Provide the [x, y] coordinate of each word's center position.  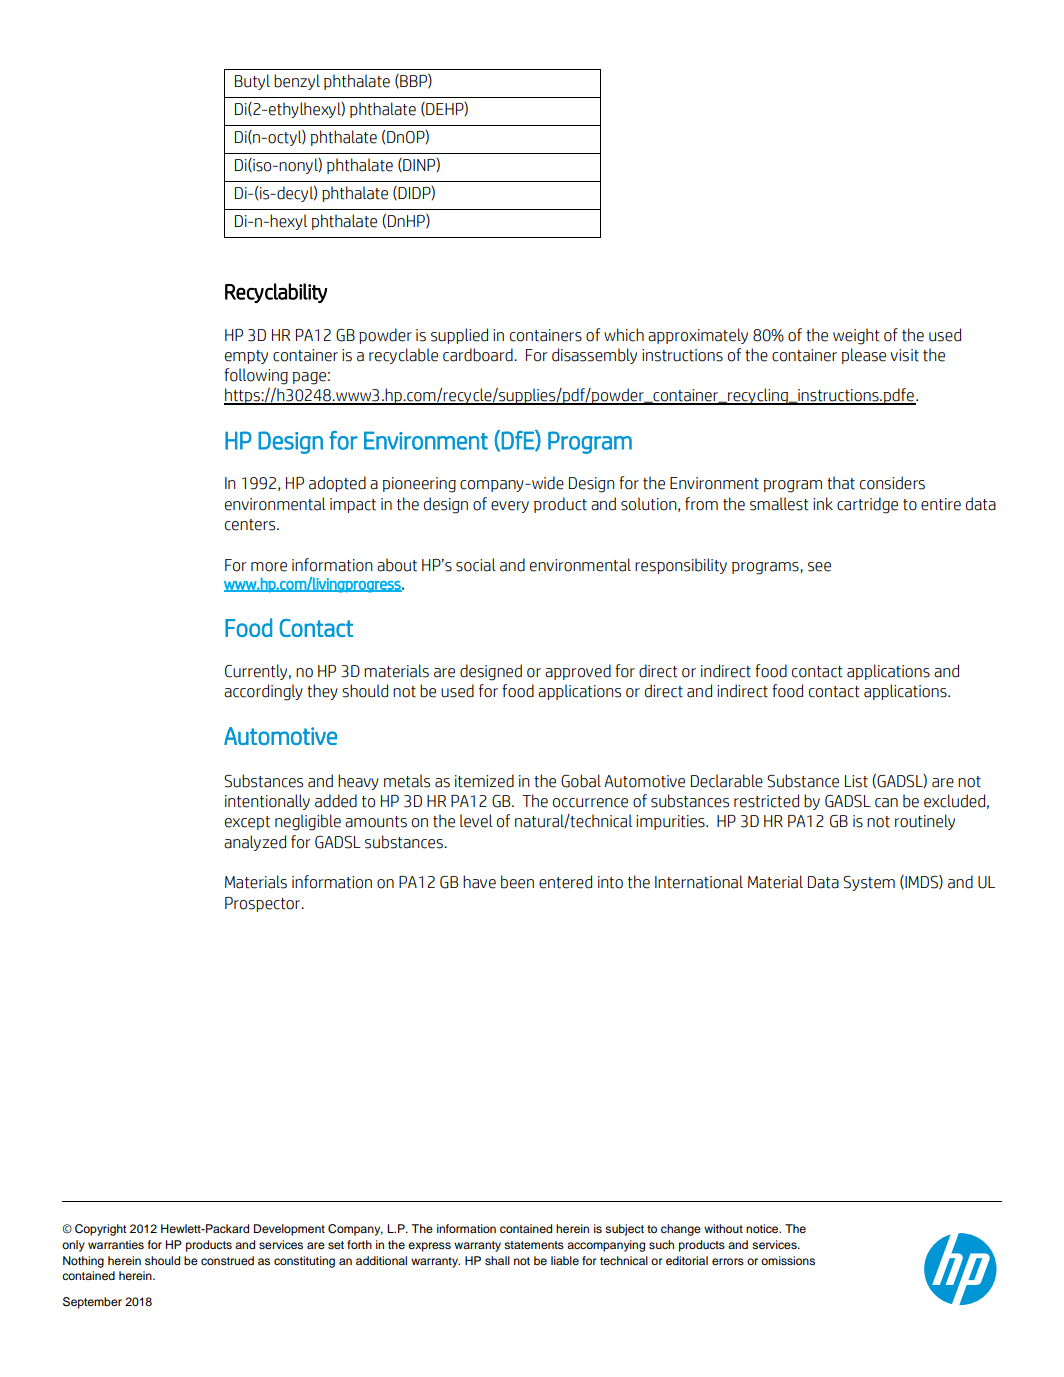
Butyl [252, 82]
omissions [788, 1260]
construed [227, 1260]
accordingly [263, 692]
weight [856, 336]
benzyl [297, 82]
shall [497, 1260]
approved [578, 672]
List [856, 781]
